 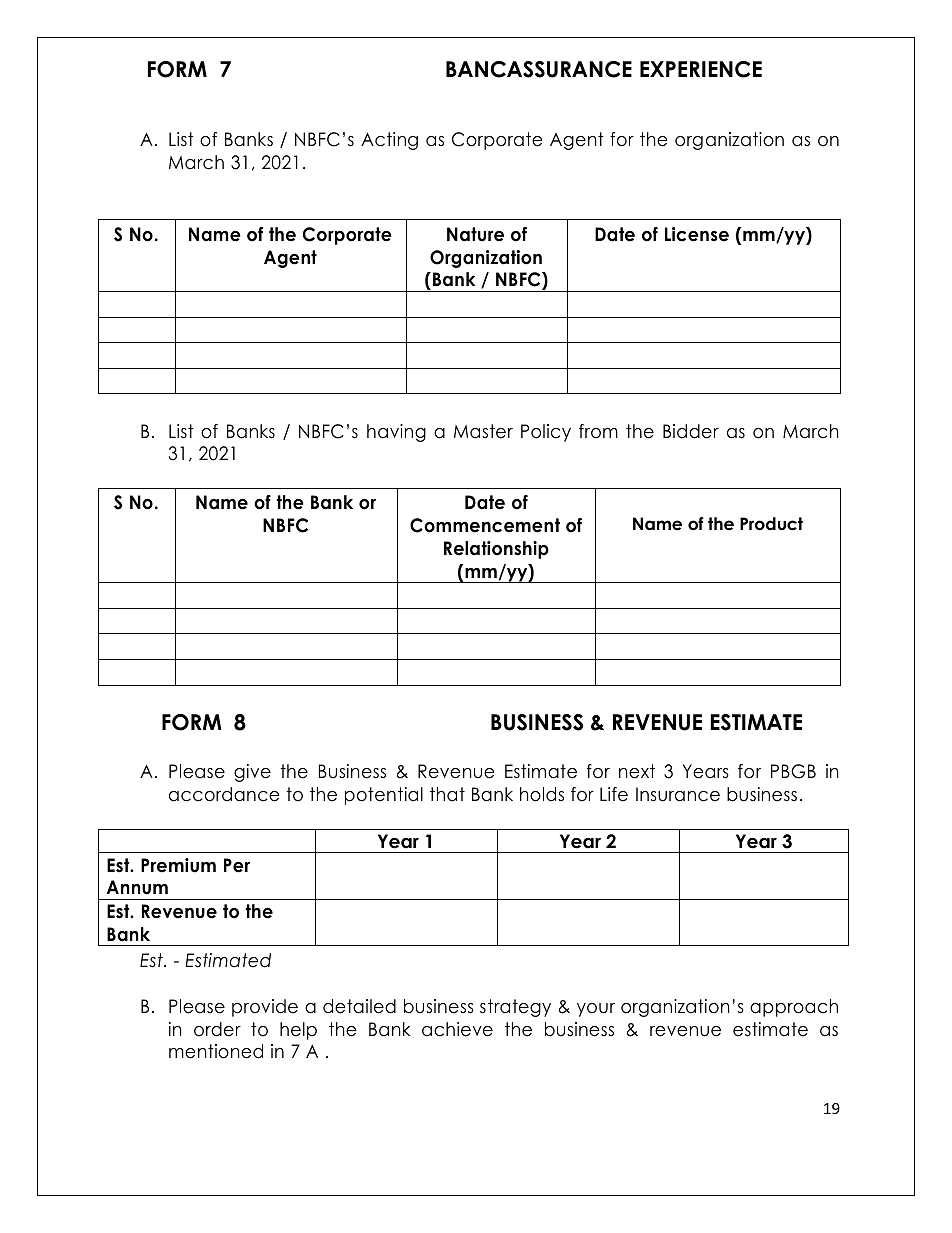 I want to click on EXPERIENCE, so click(x=701, y=69).
